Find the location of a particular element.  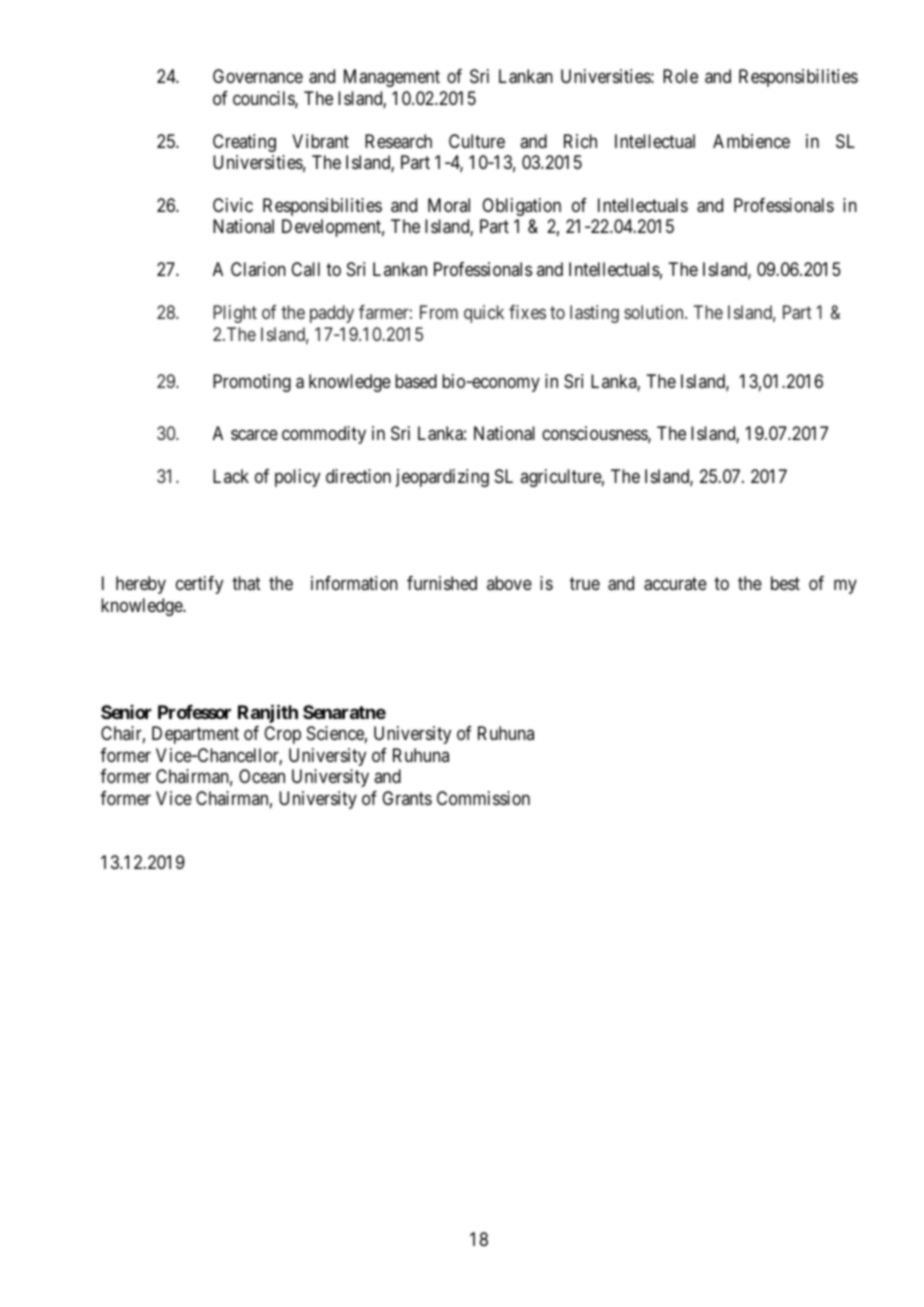

furnished is located at coordinates (442, 583).
